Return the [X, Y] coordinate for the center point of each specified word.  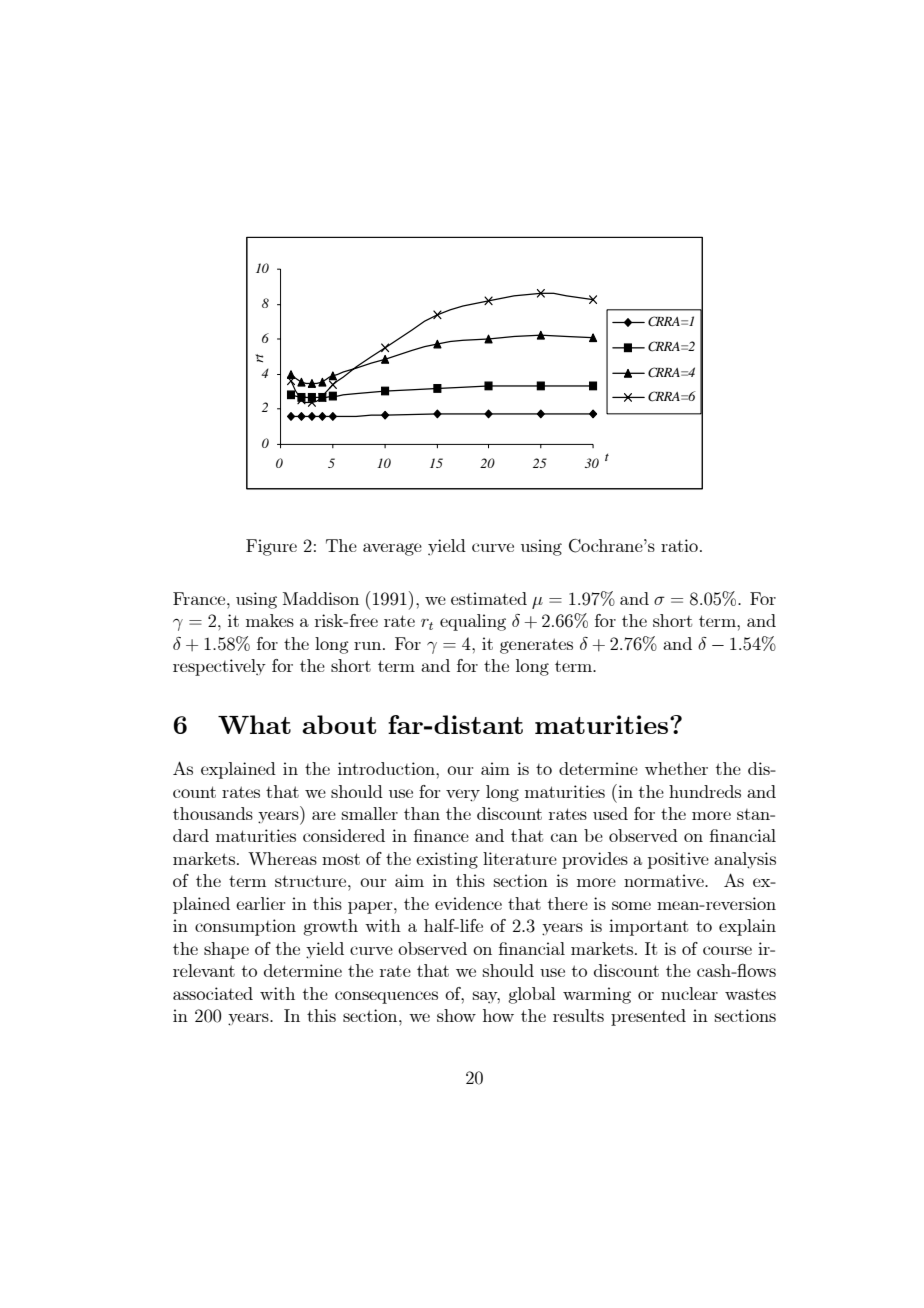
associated [213, 993]
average [392, 549]
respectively [219, 667]
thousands [213, 813]
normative [665, 880]
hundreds [705, 791]
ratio [679, 545]
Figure [271, 547]
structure [312, 881]
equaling [473, 622]
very [463, 795]
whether [676, 768]
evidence [468, 903]
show [456, 1015]
